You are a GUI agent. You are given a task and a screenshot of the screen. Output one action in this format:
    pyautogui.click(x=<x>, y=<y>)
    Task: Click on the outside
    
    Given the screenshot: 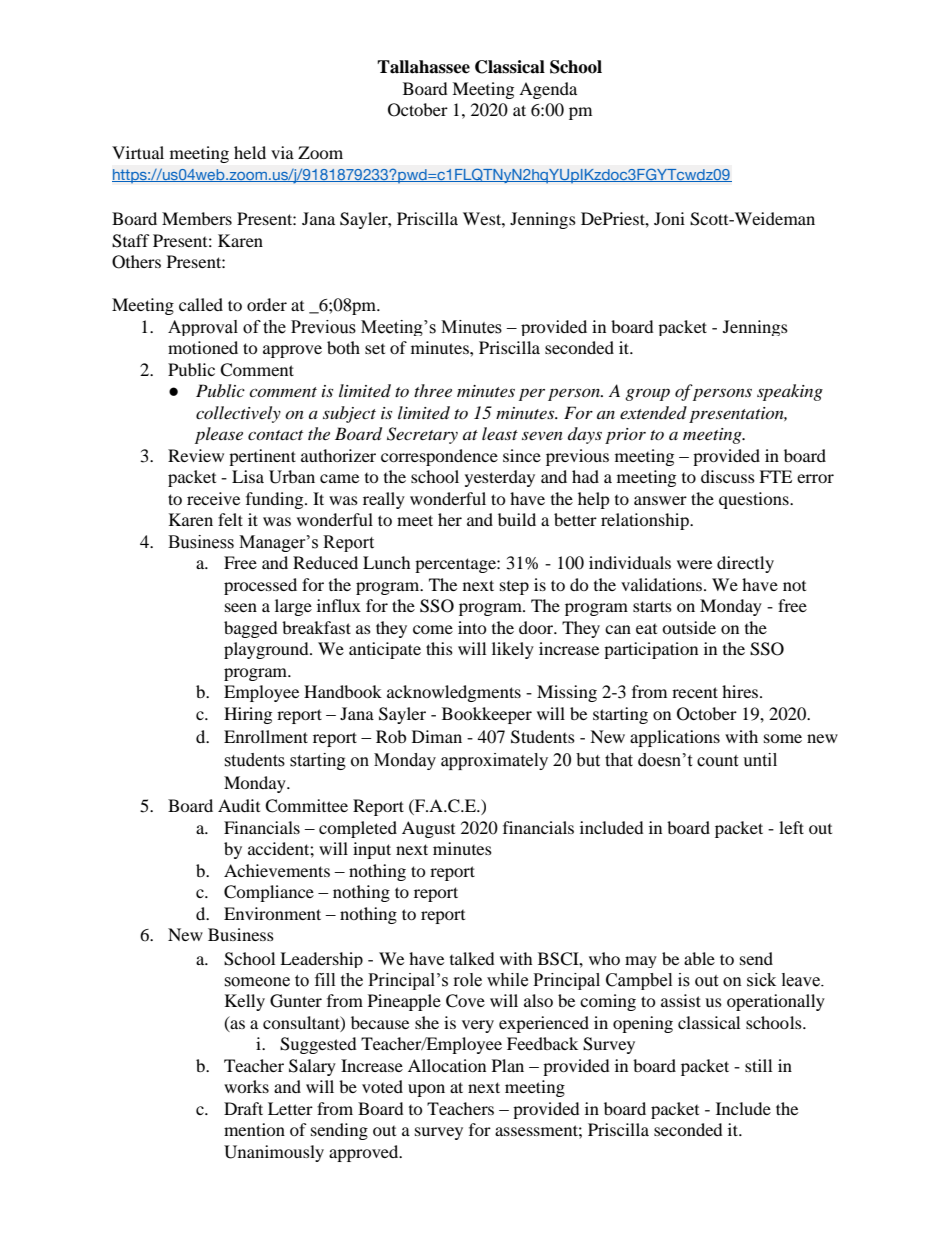 What is the action you would take?
    pyautogui.click(x=689, y=627)
